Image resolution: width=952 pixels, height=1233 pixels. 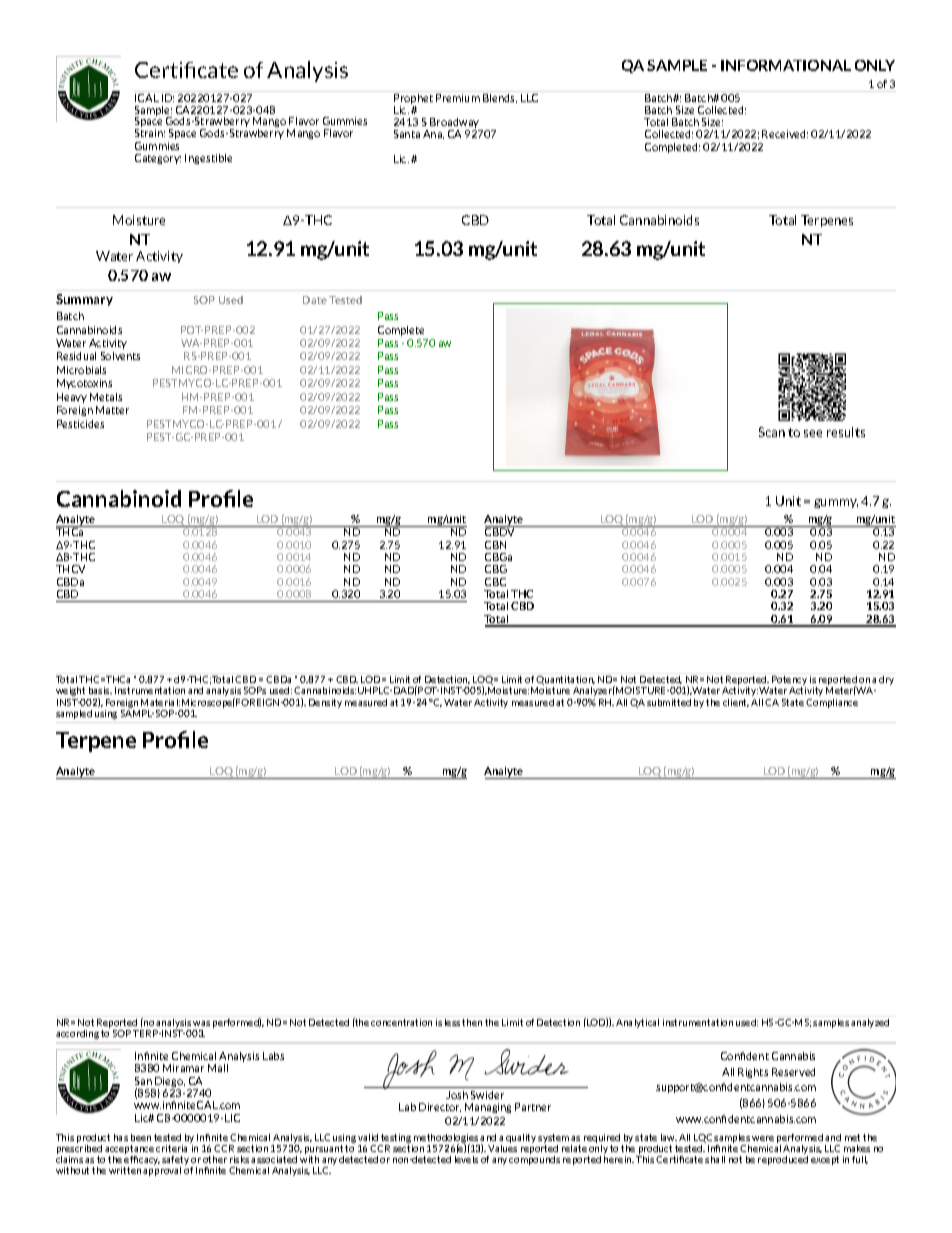 I want to click on Matter, so click(x=112, y=410).
